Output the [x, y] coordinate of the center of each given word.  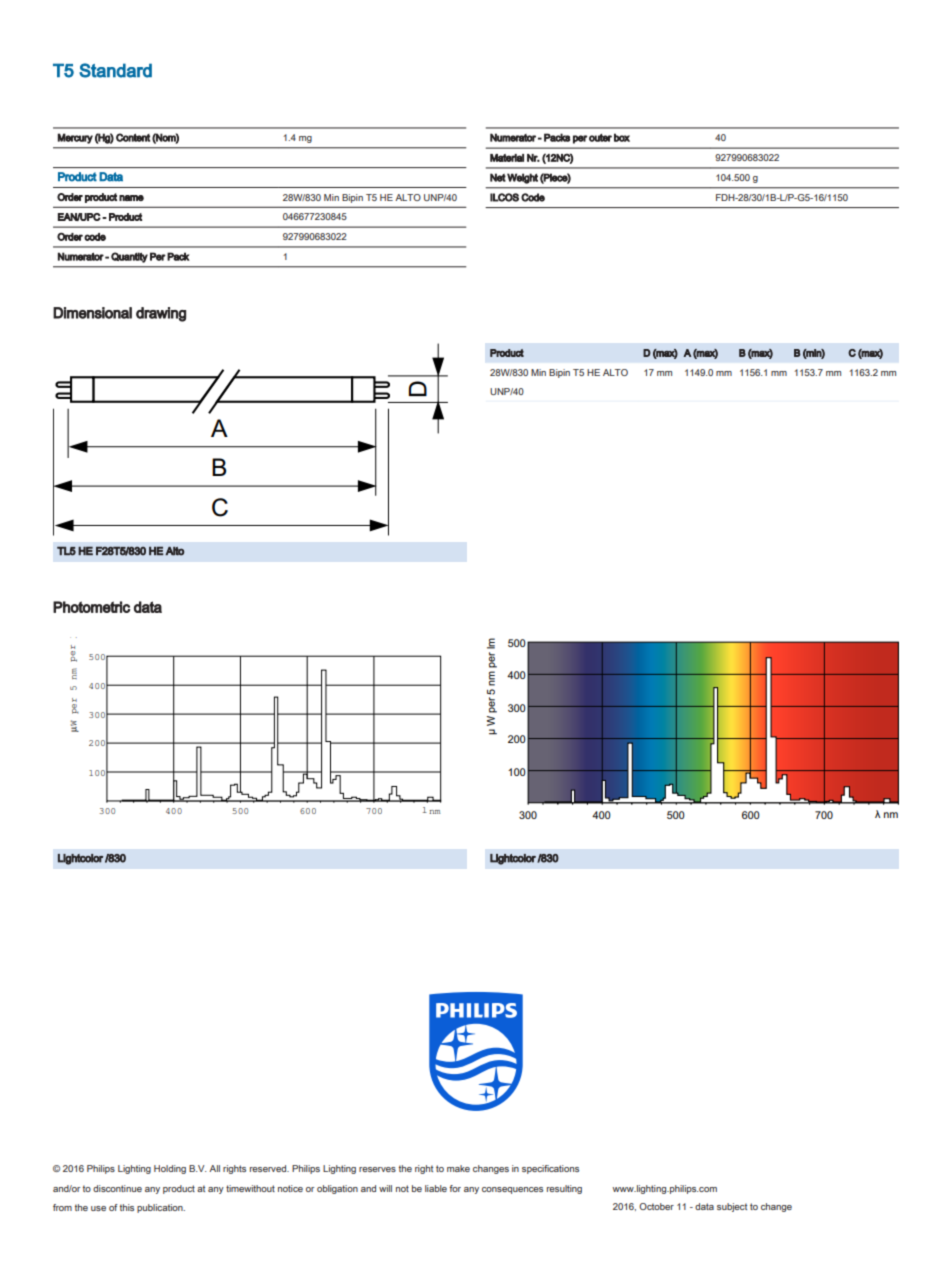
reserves [377, 1169]
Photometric [91, 607]
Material [507, 158]
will [385, 1188]
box [622, 137]
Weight [522, 178]
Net [498, 177]
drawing [161, 314]
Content [133, 137]
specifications [550, 1169]
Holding [170, 1169]
